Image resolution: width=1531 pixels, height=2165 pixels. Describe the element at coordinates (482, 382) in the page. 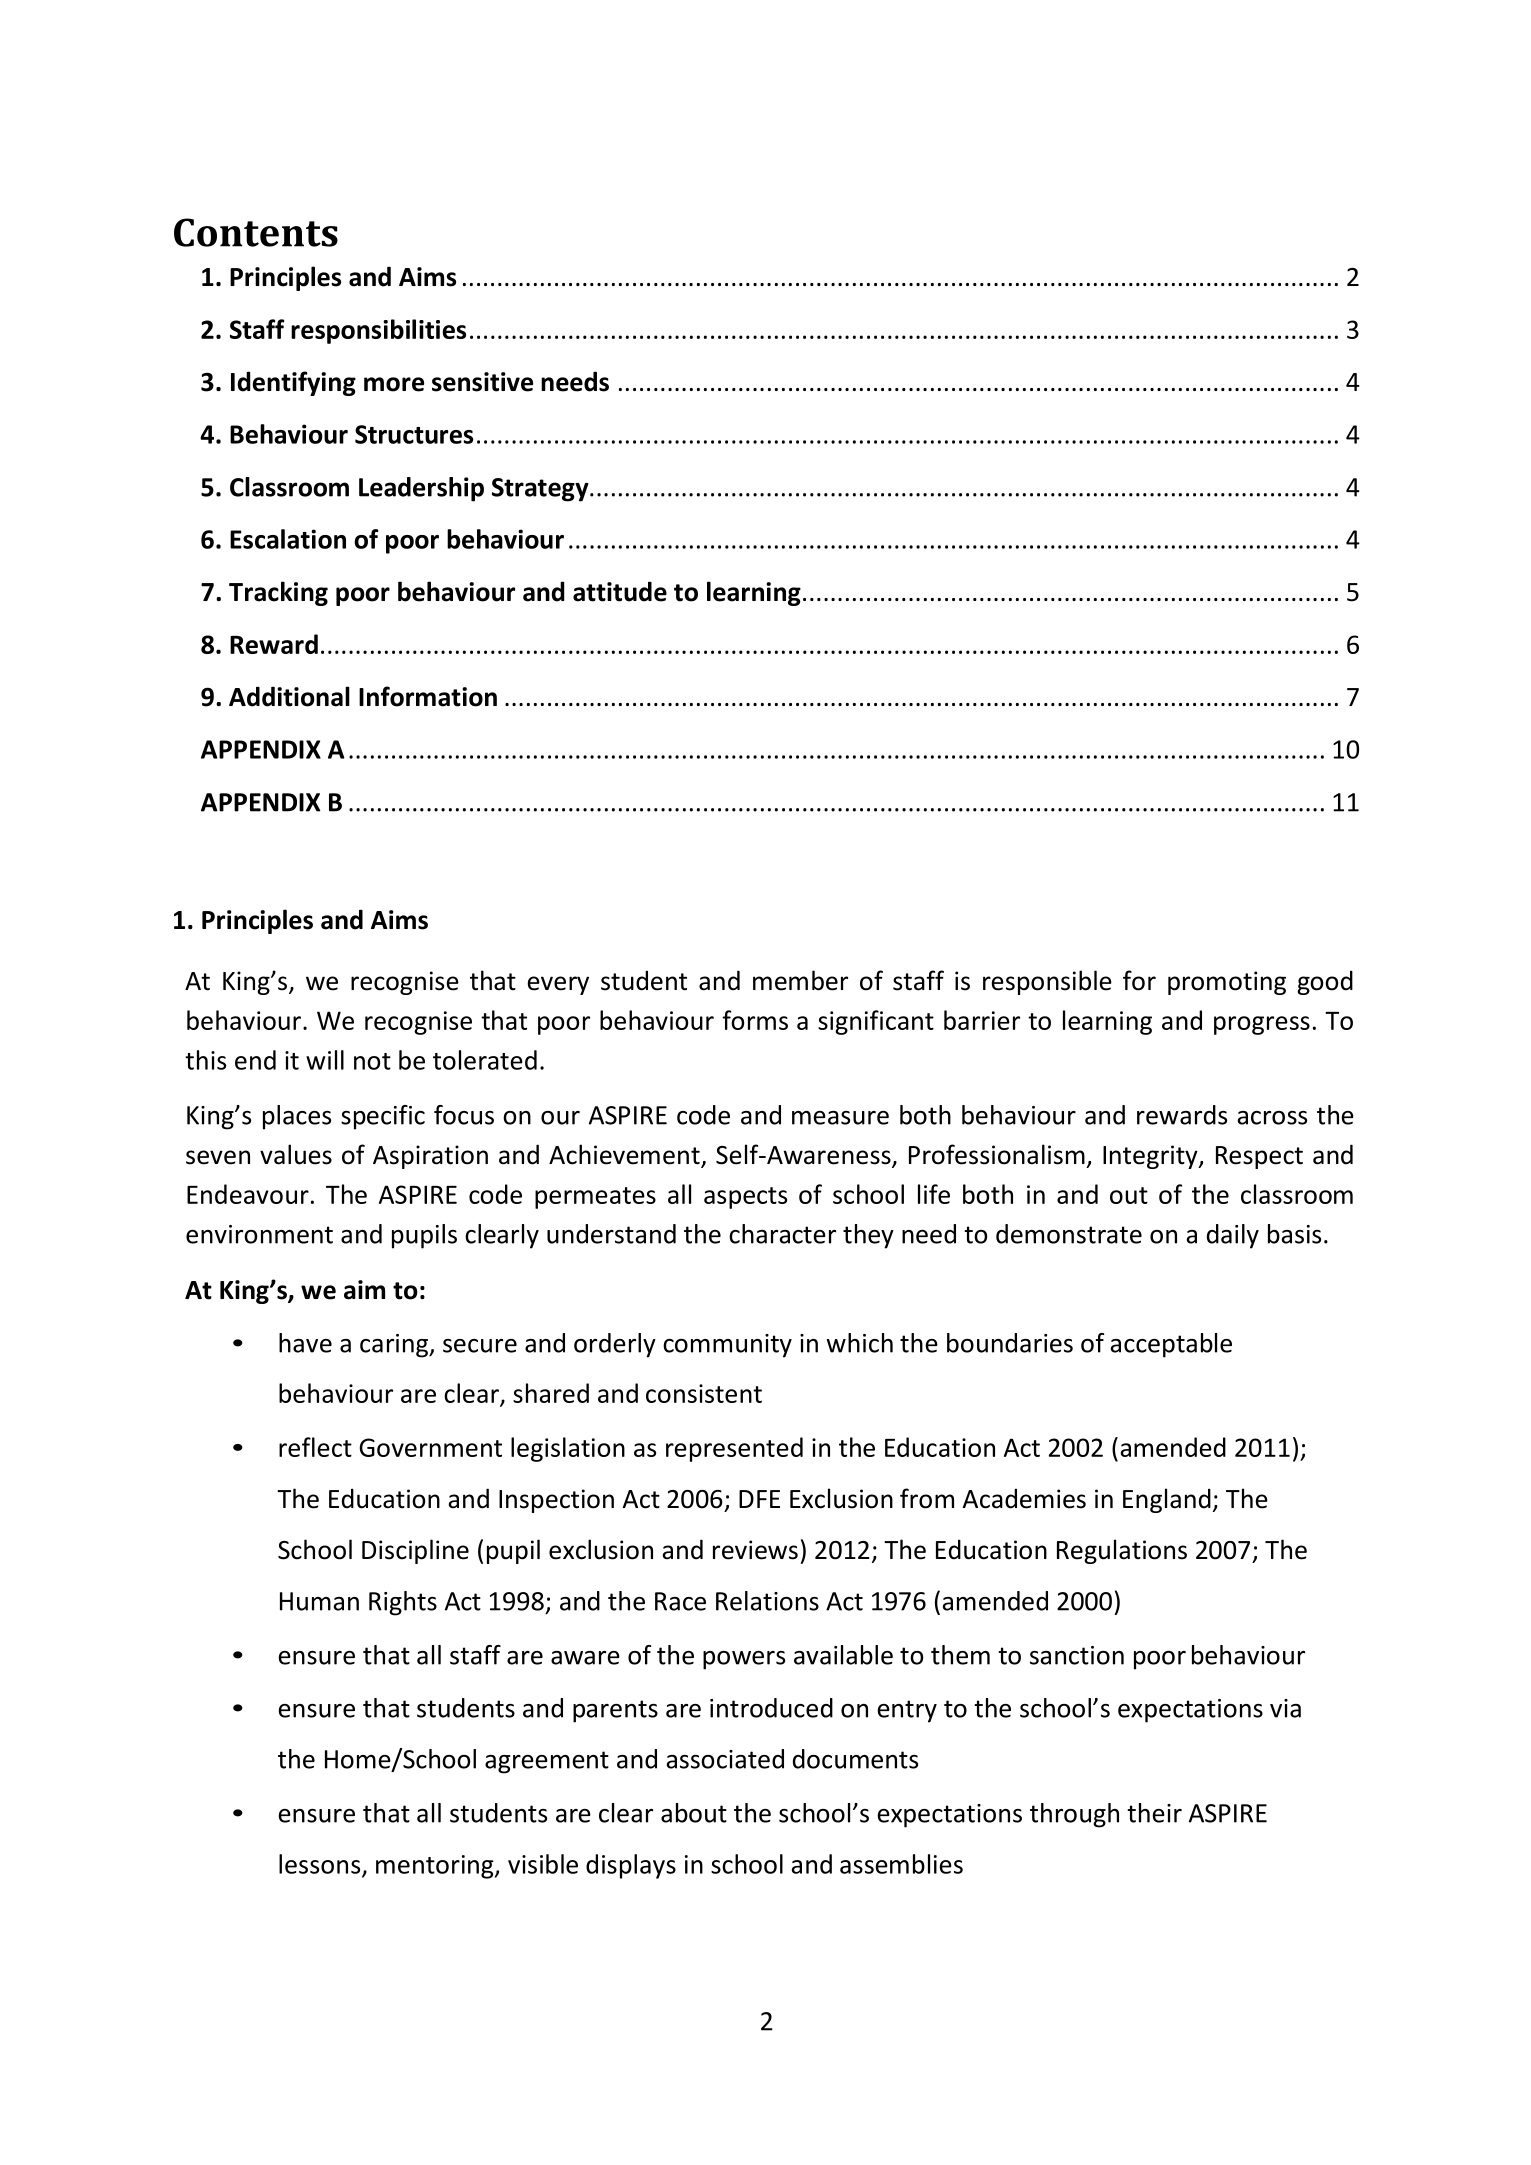

I see `sensitive` at that location.
